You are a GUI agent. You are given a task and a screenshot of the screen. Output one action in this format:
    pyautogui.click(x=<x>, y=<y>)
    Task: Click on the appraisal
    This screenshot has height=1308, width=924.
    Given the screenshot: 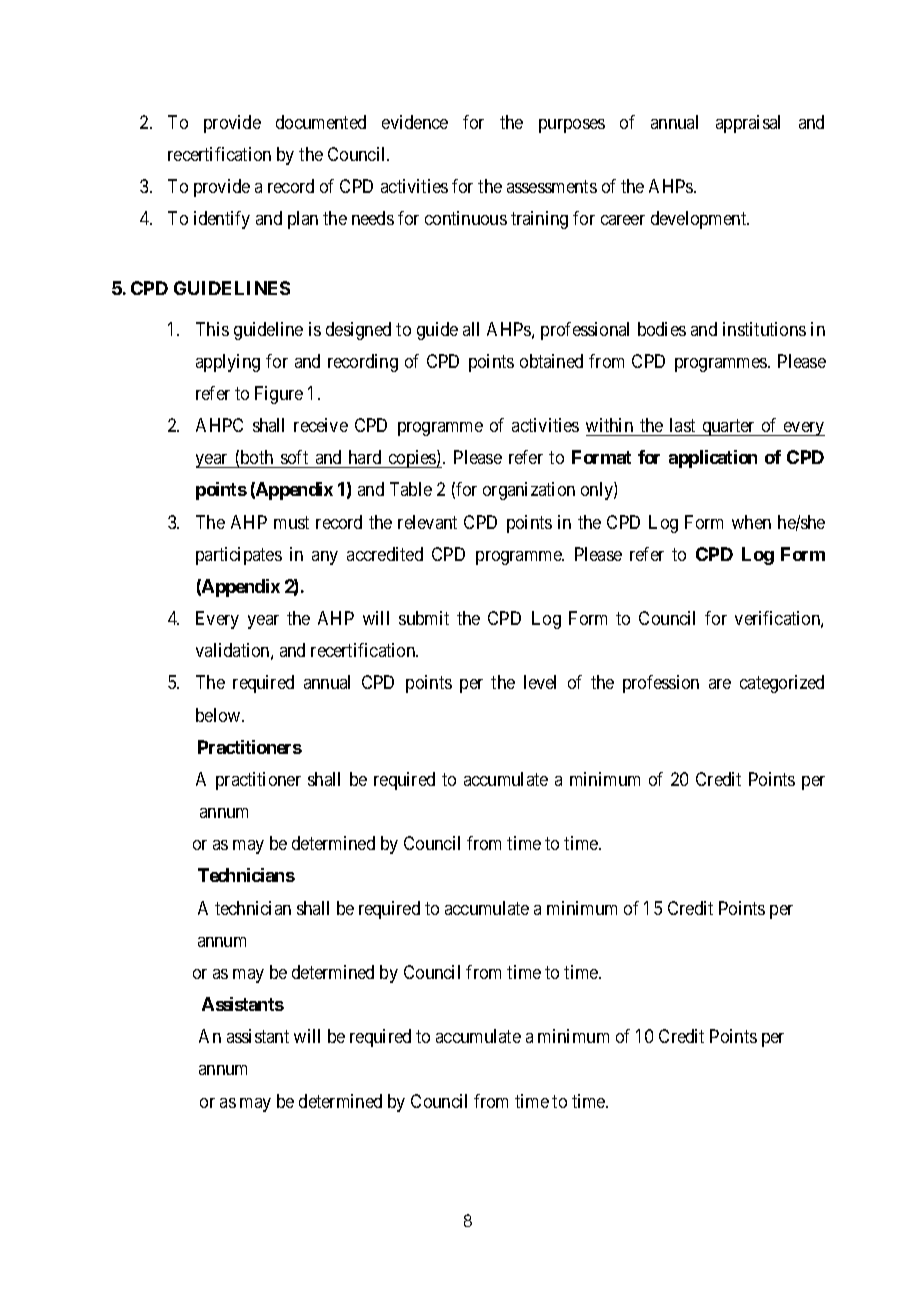 What is the action you would take?
    pyautogui.click(x=748, y=124)
